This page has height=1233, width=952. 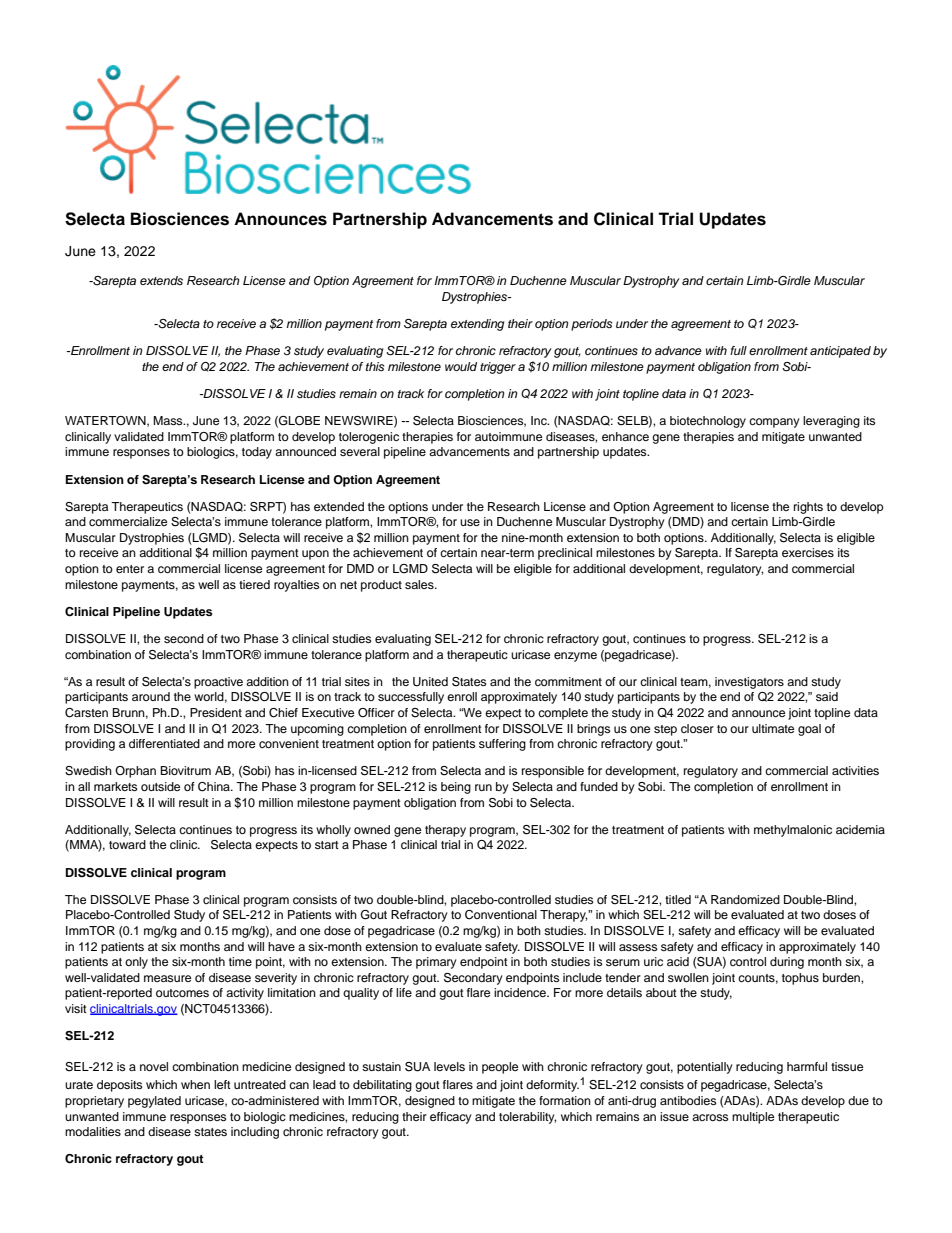 What do you see at coordinates (787, 963) in the page?
I see `during` at bounding box center [787, 963].
